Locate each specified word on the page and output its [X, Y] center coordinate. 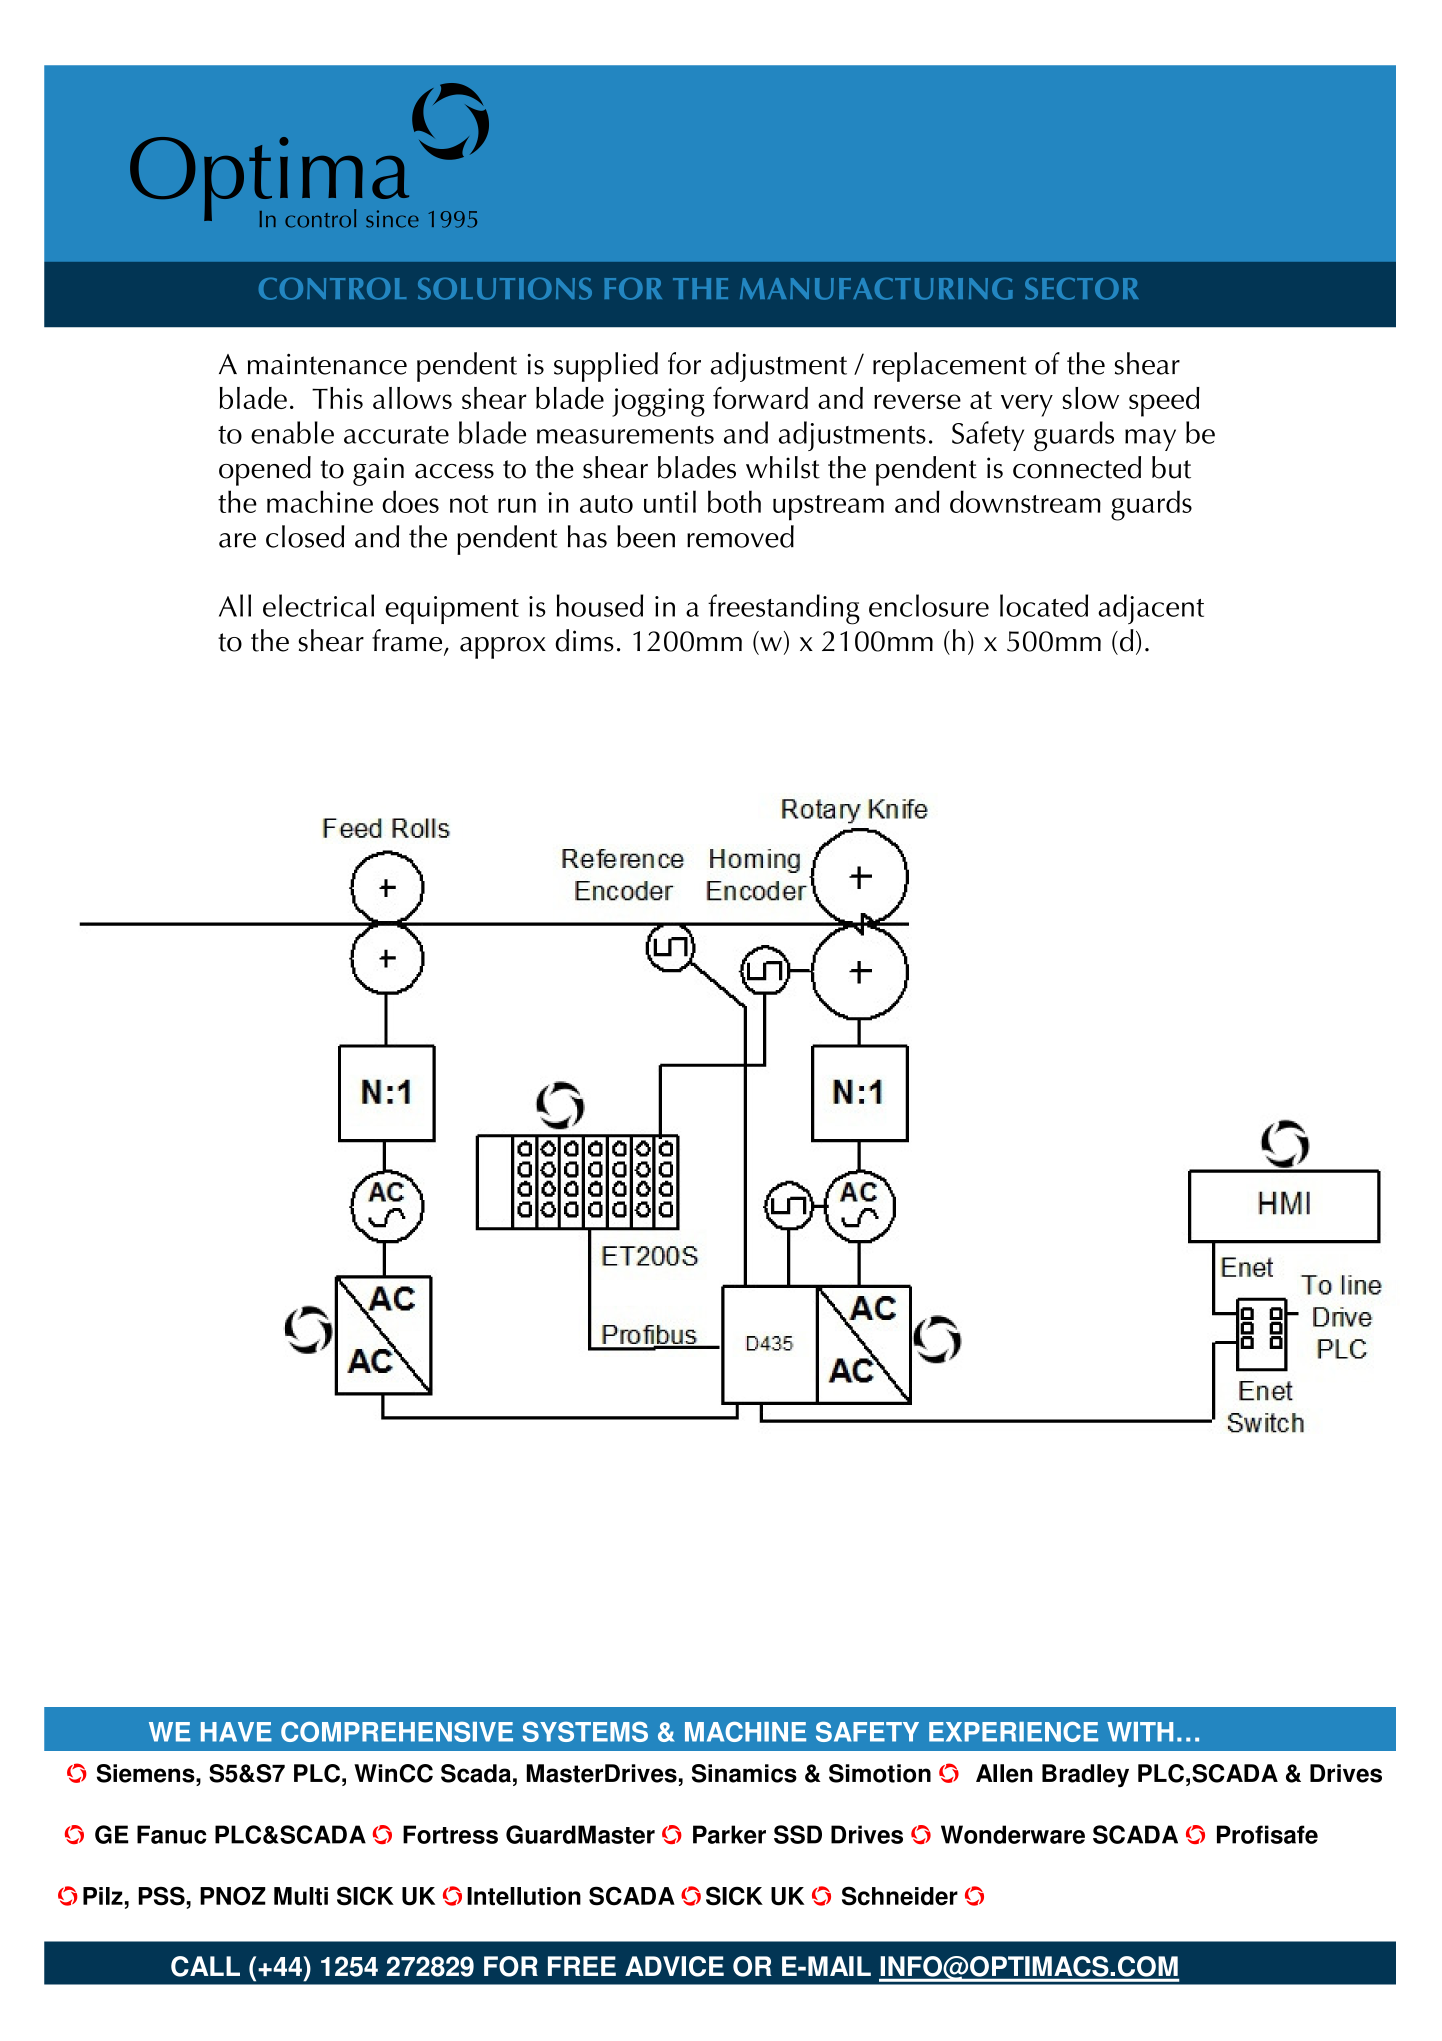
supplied [606, 367]
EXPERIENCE [1013, 1732]
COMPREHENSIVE [397, 1732]
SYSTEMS [585, 1732]
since [392, 219]
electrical [318, 605]
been [646, 536]
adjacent [1151, 609]
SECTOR [1081, 289]
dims [584, 640]
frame [408, 641]
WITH [1140, 1732]
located [1044, 605]
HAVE [236, 1732]
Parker [729, 1834]
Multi [301, 1896]
